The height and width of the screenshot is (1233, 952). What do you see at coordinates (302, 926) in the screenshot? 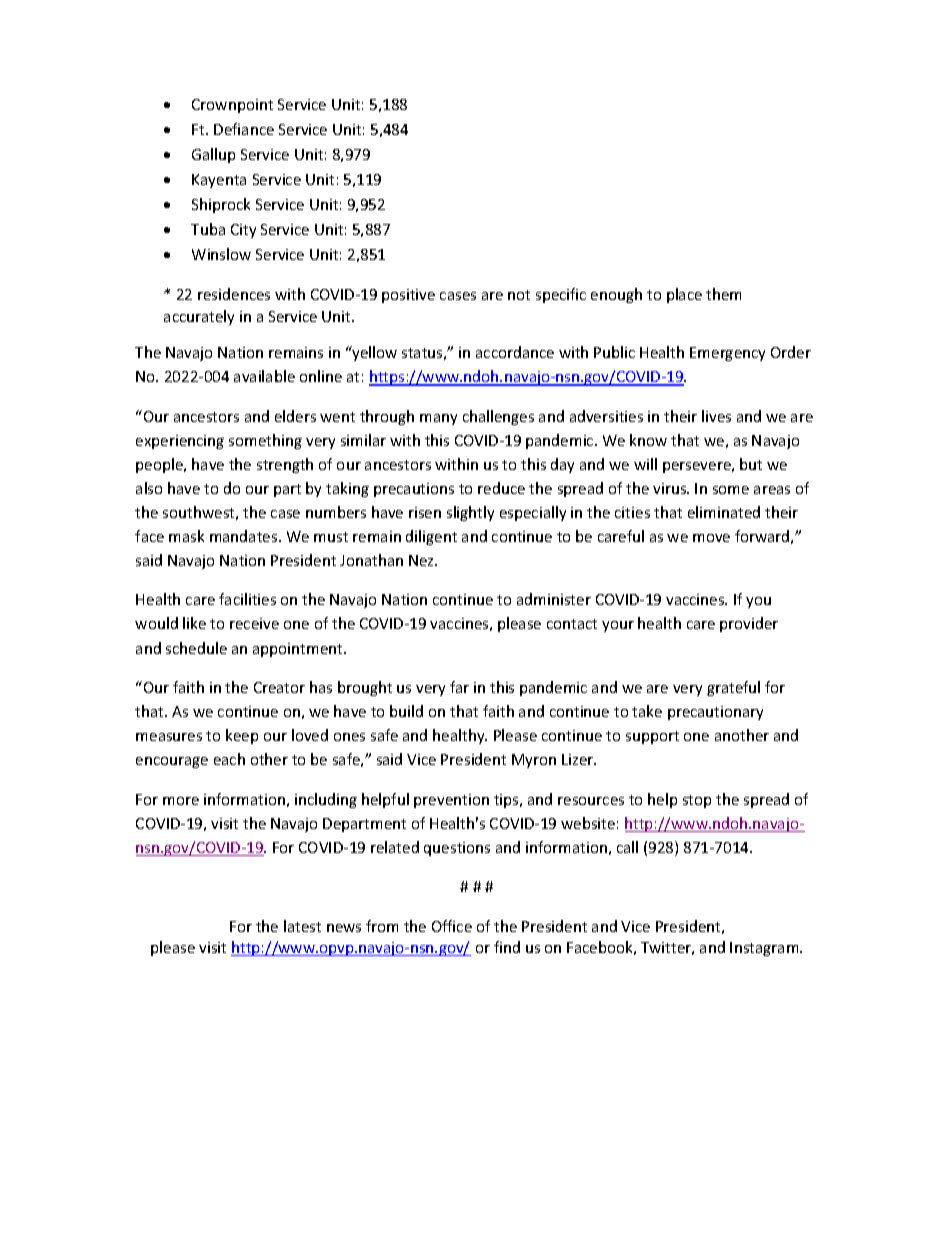
I see `latest` at bounding box center [302, 926].
